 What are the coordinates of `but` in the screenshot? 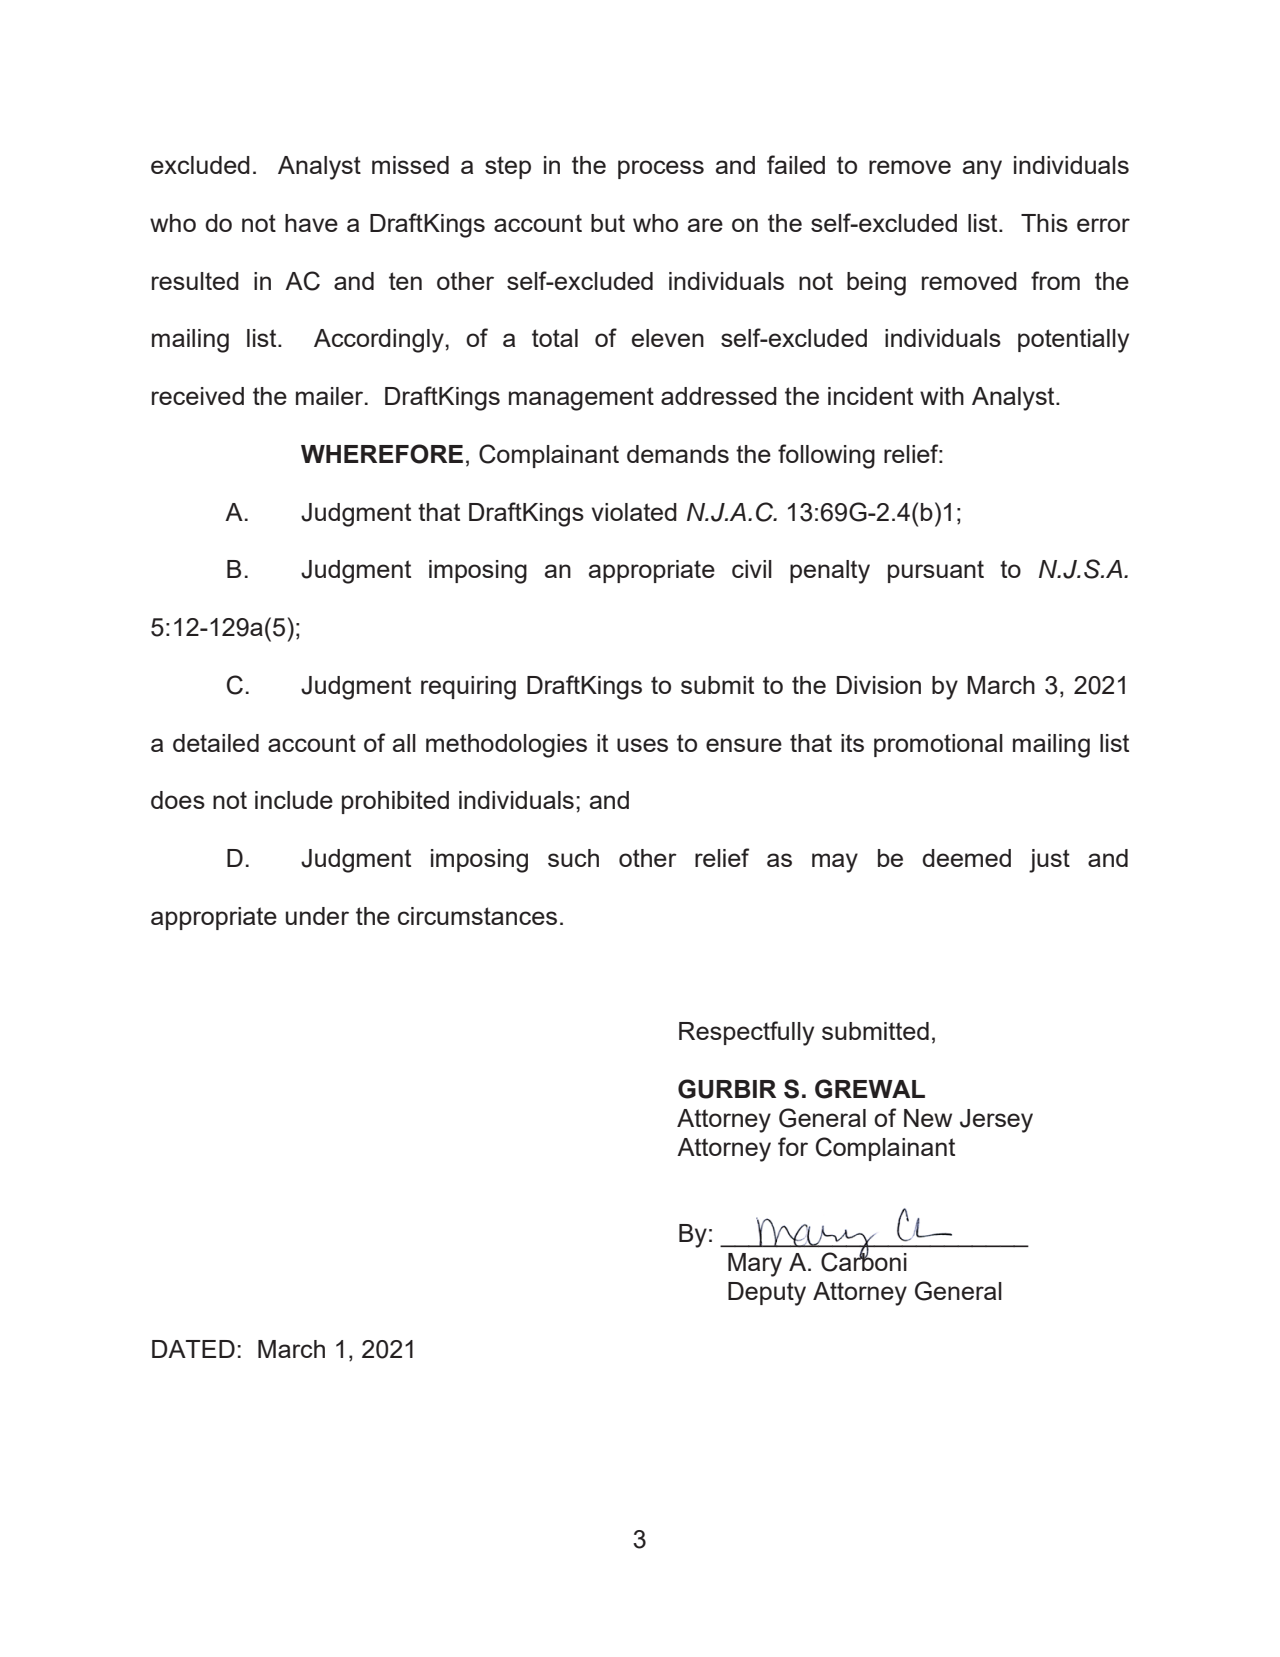 It's located at (608, 223).
